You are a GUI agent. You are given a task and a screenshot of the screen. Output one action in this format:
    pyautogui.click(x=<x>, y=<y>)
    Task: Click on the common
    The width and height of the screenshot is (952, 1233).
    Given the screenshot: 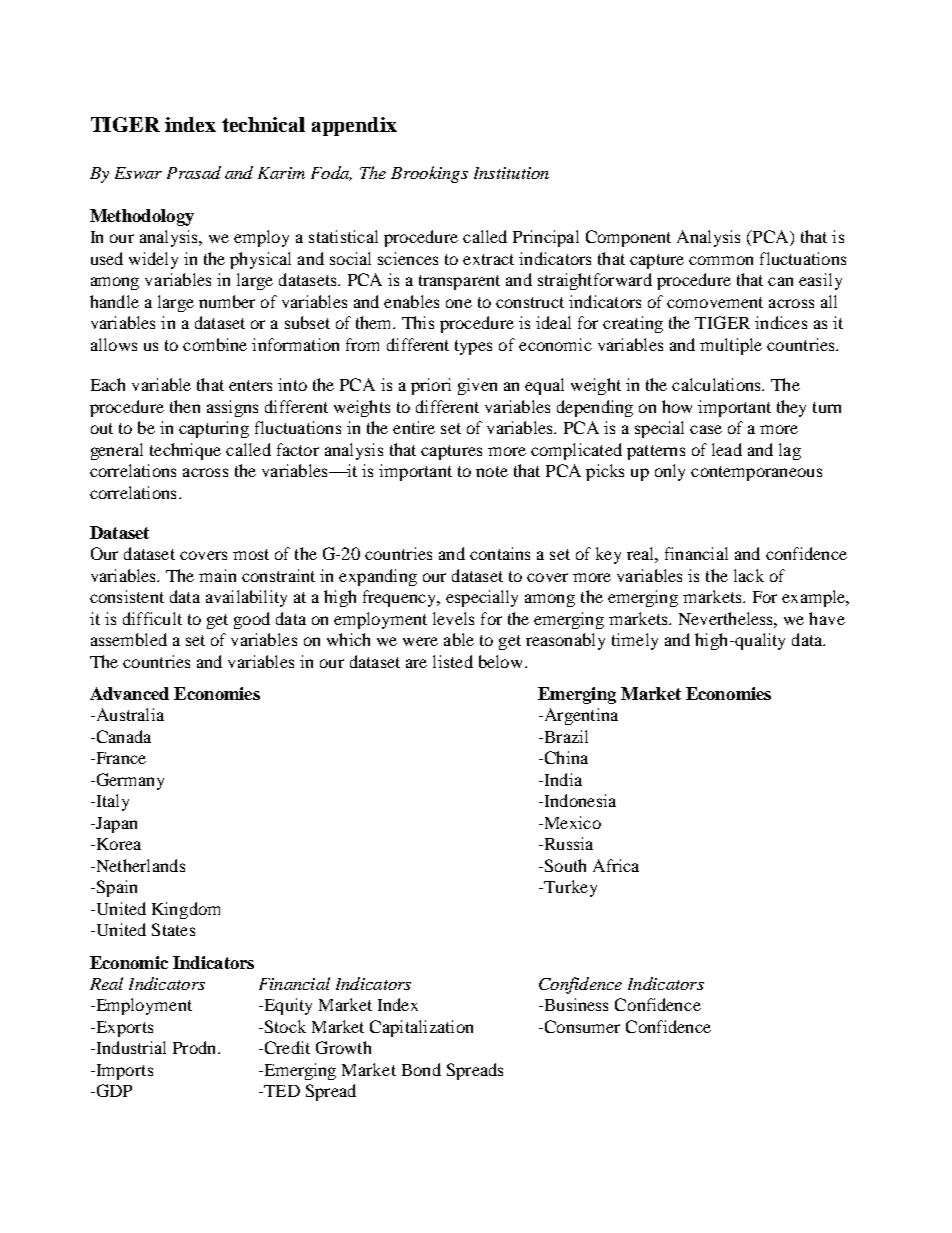 What is the action you would take?
    pyautogui.click(x=721, y=260)
